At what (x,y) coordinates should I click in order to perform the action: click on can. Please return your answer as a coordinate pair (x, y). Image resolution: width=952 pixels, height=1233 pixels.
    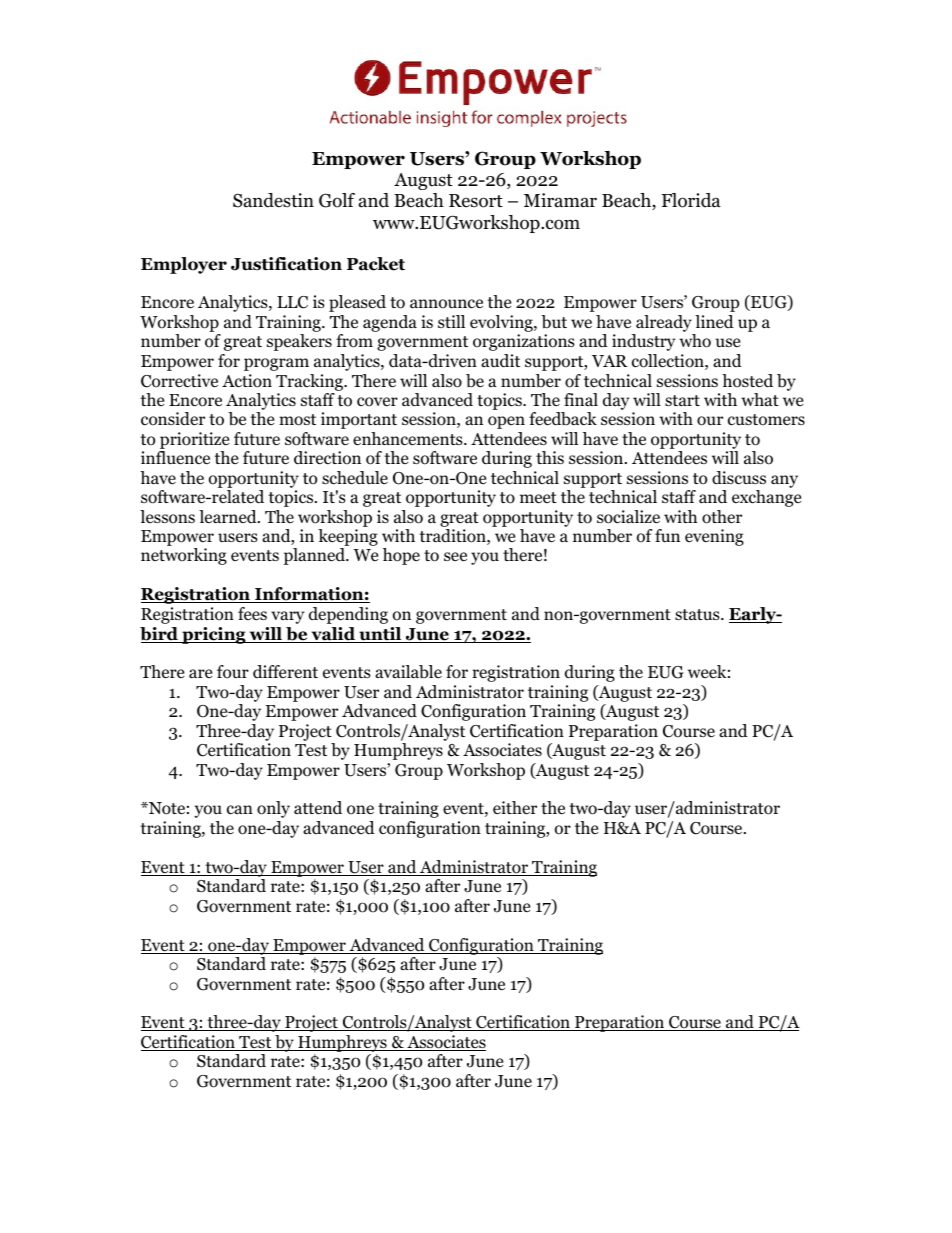
    Looking at the image, I should click on (240, 809).
